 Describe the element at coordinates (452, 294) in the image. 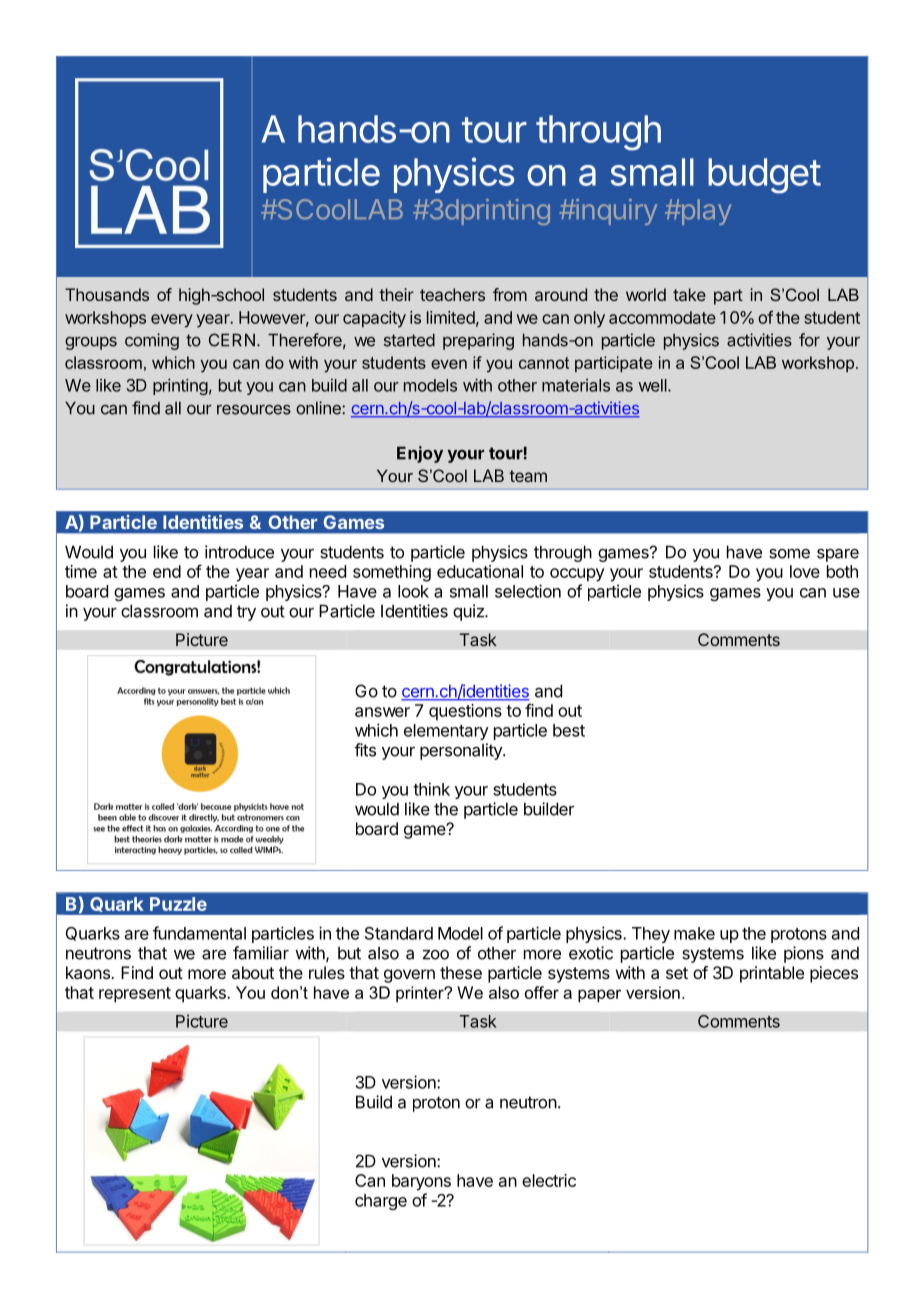

I see `teachers` at that location.
